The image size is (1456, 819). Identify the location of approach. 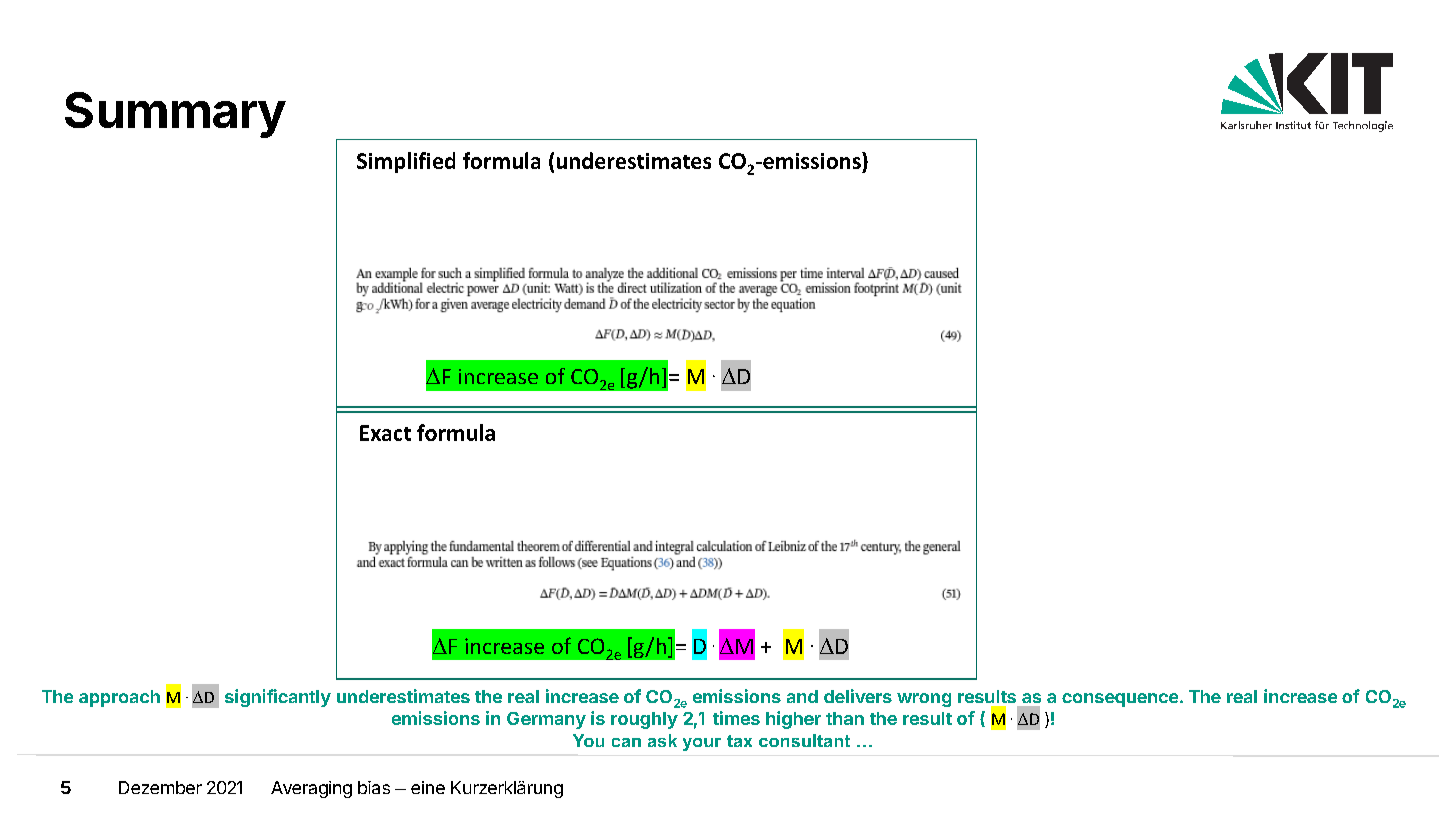
(119, 698).
